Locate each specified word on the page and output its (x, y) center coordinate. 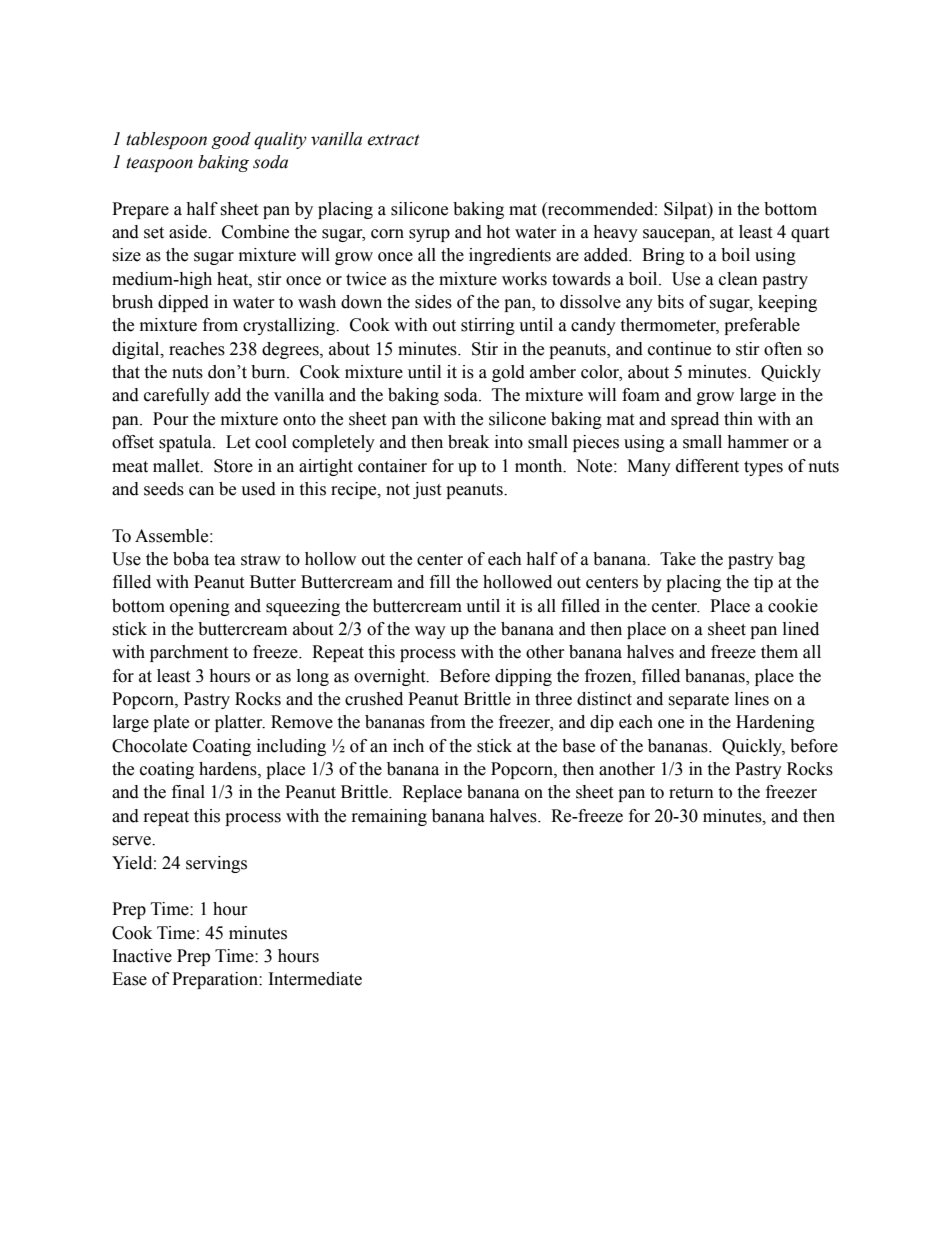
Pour (171, 419)
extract (393, 140)
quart (810, 234)
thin (738, 419)
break (468, 442)
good (231, 140)
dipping (523, 677)
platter (240, 723)
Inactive (142, 956)
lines (752, 699)
